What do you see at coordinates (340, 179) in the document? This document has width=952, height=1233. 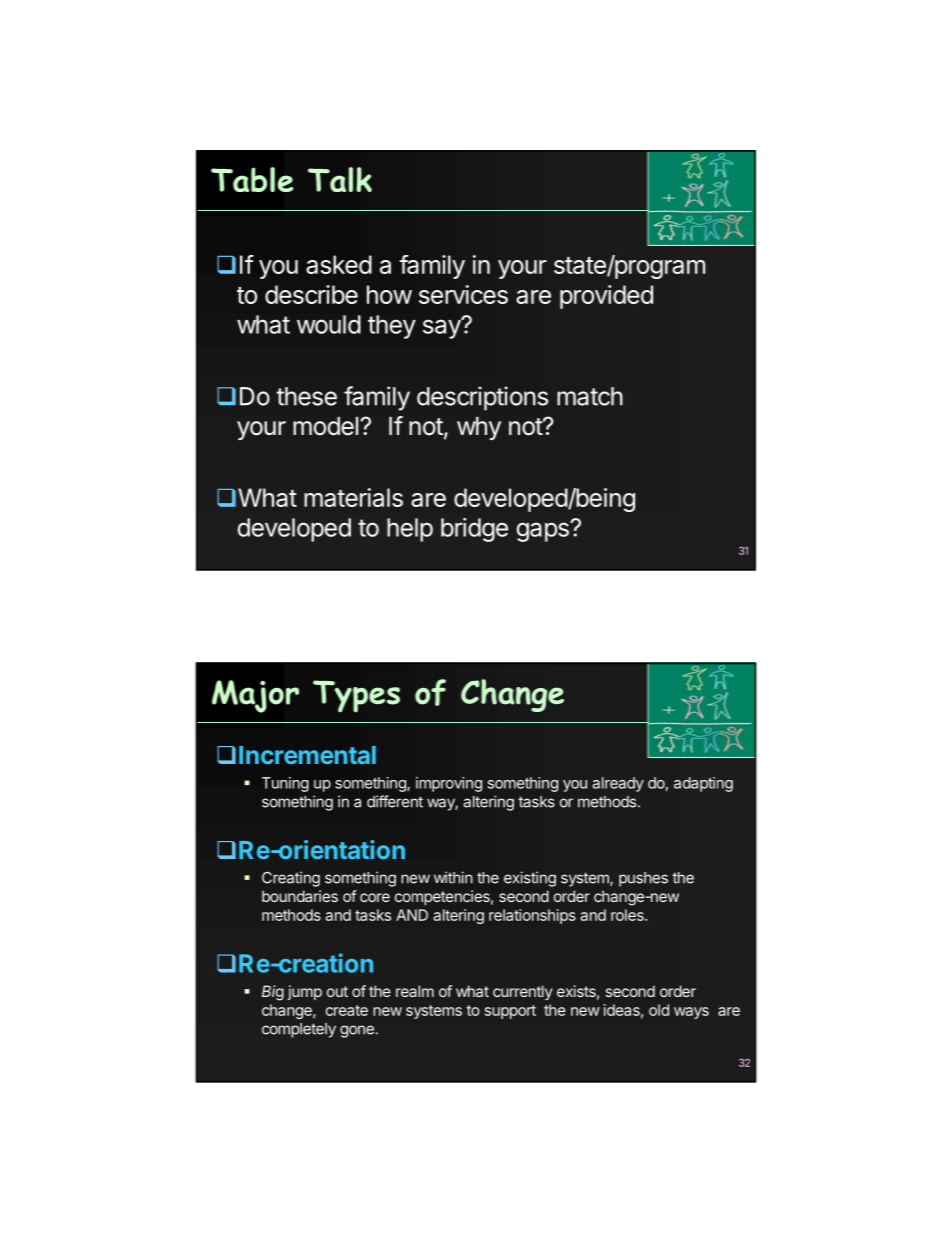 I see `Talk` at bounding box center [340, 179].
